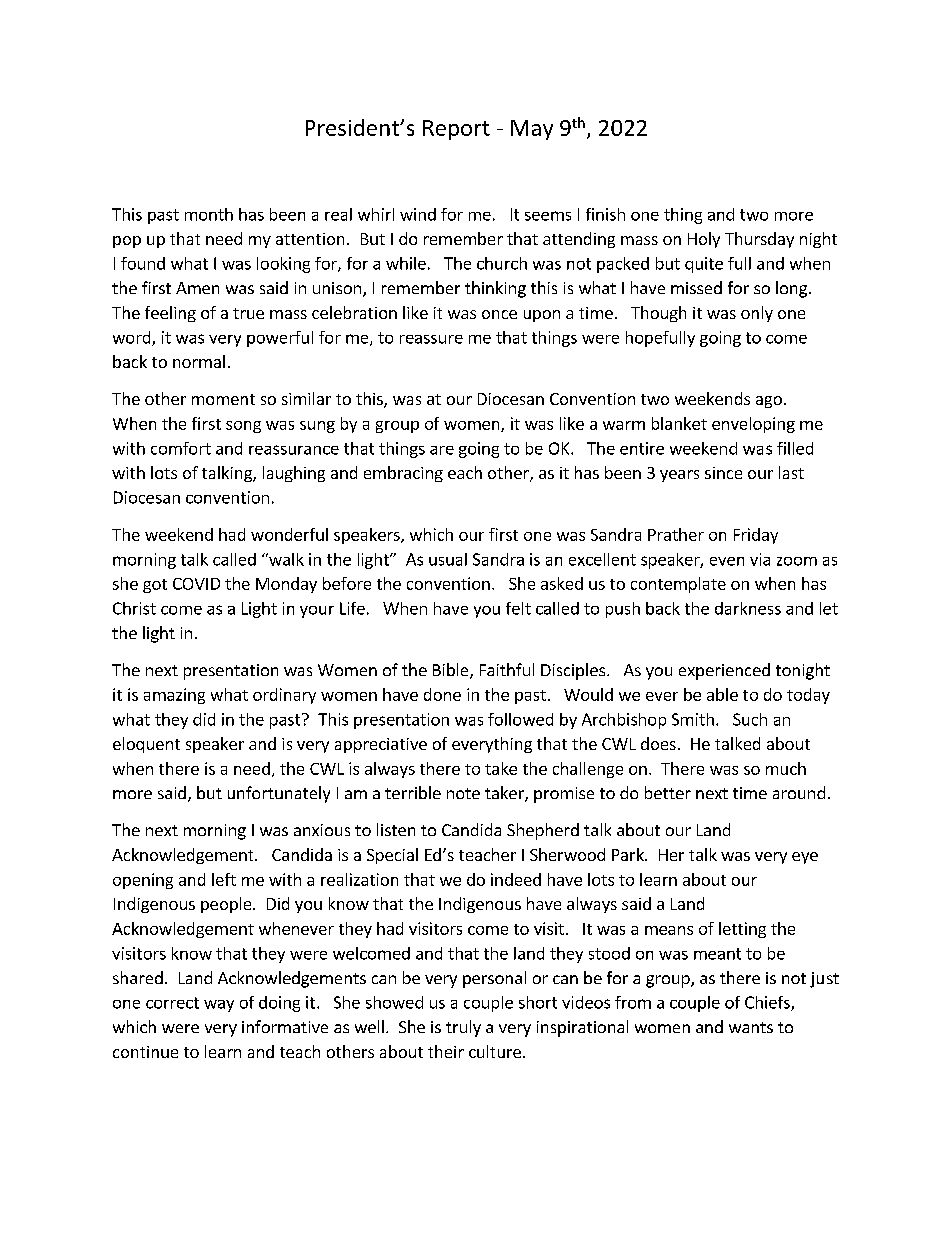  What do you see at coordinates (403, 474) in the page?
I see `embracing` at bounding box center [403, 474].
